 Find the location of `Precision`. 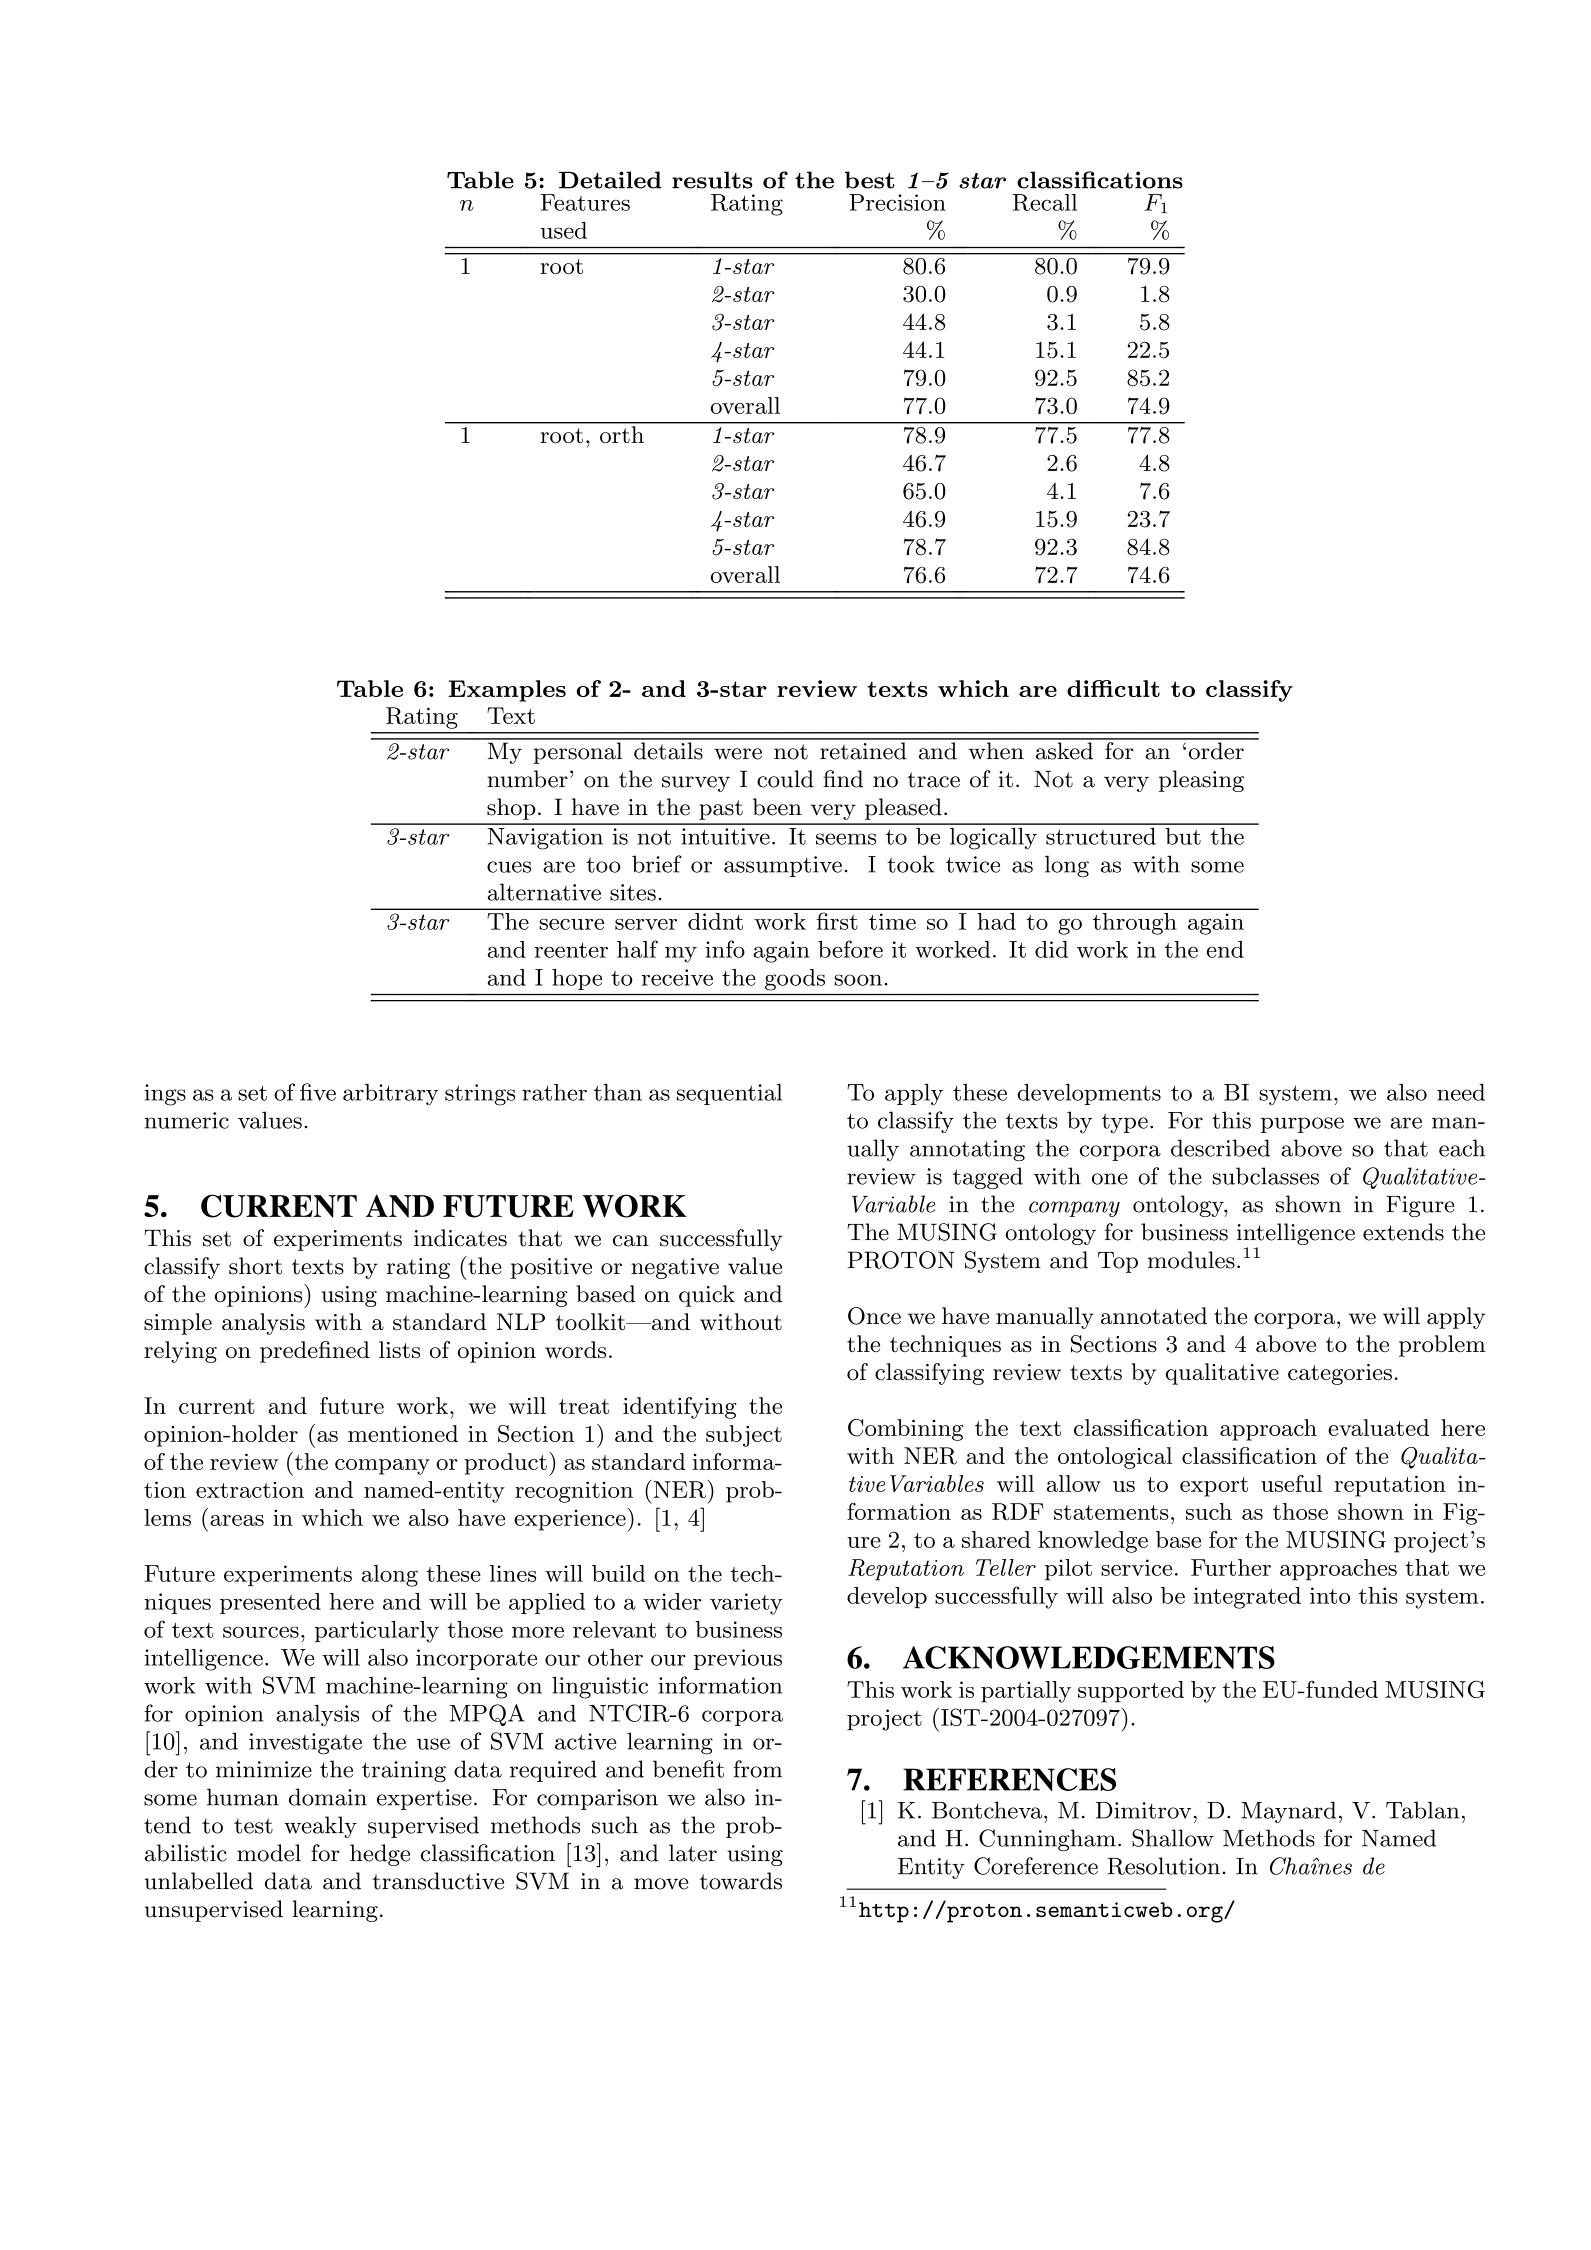

Precision is located at coordinates (897, 202).
